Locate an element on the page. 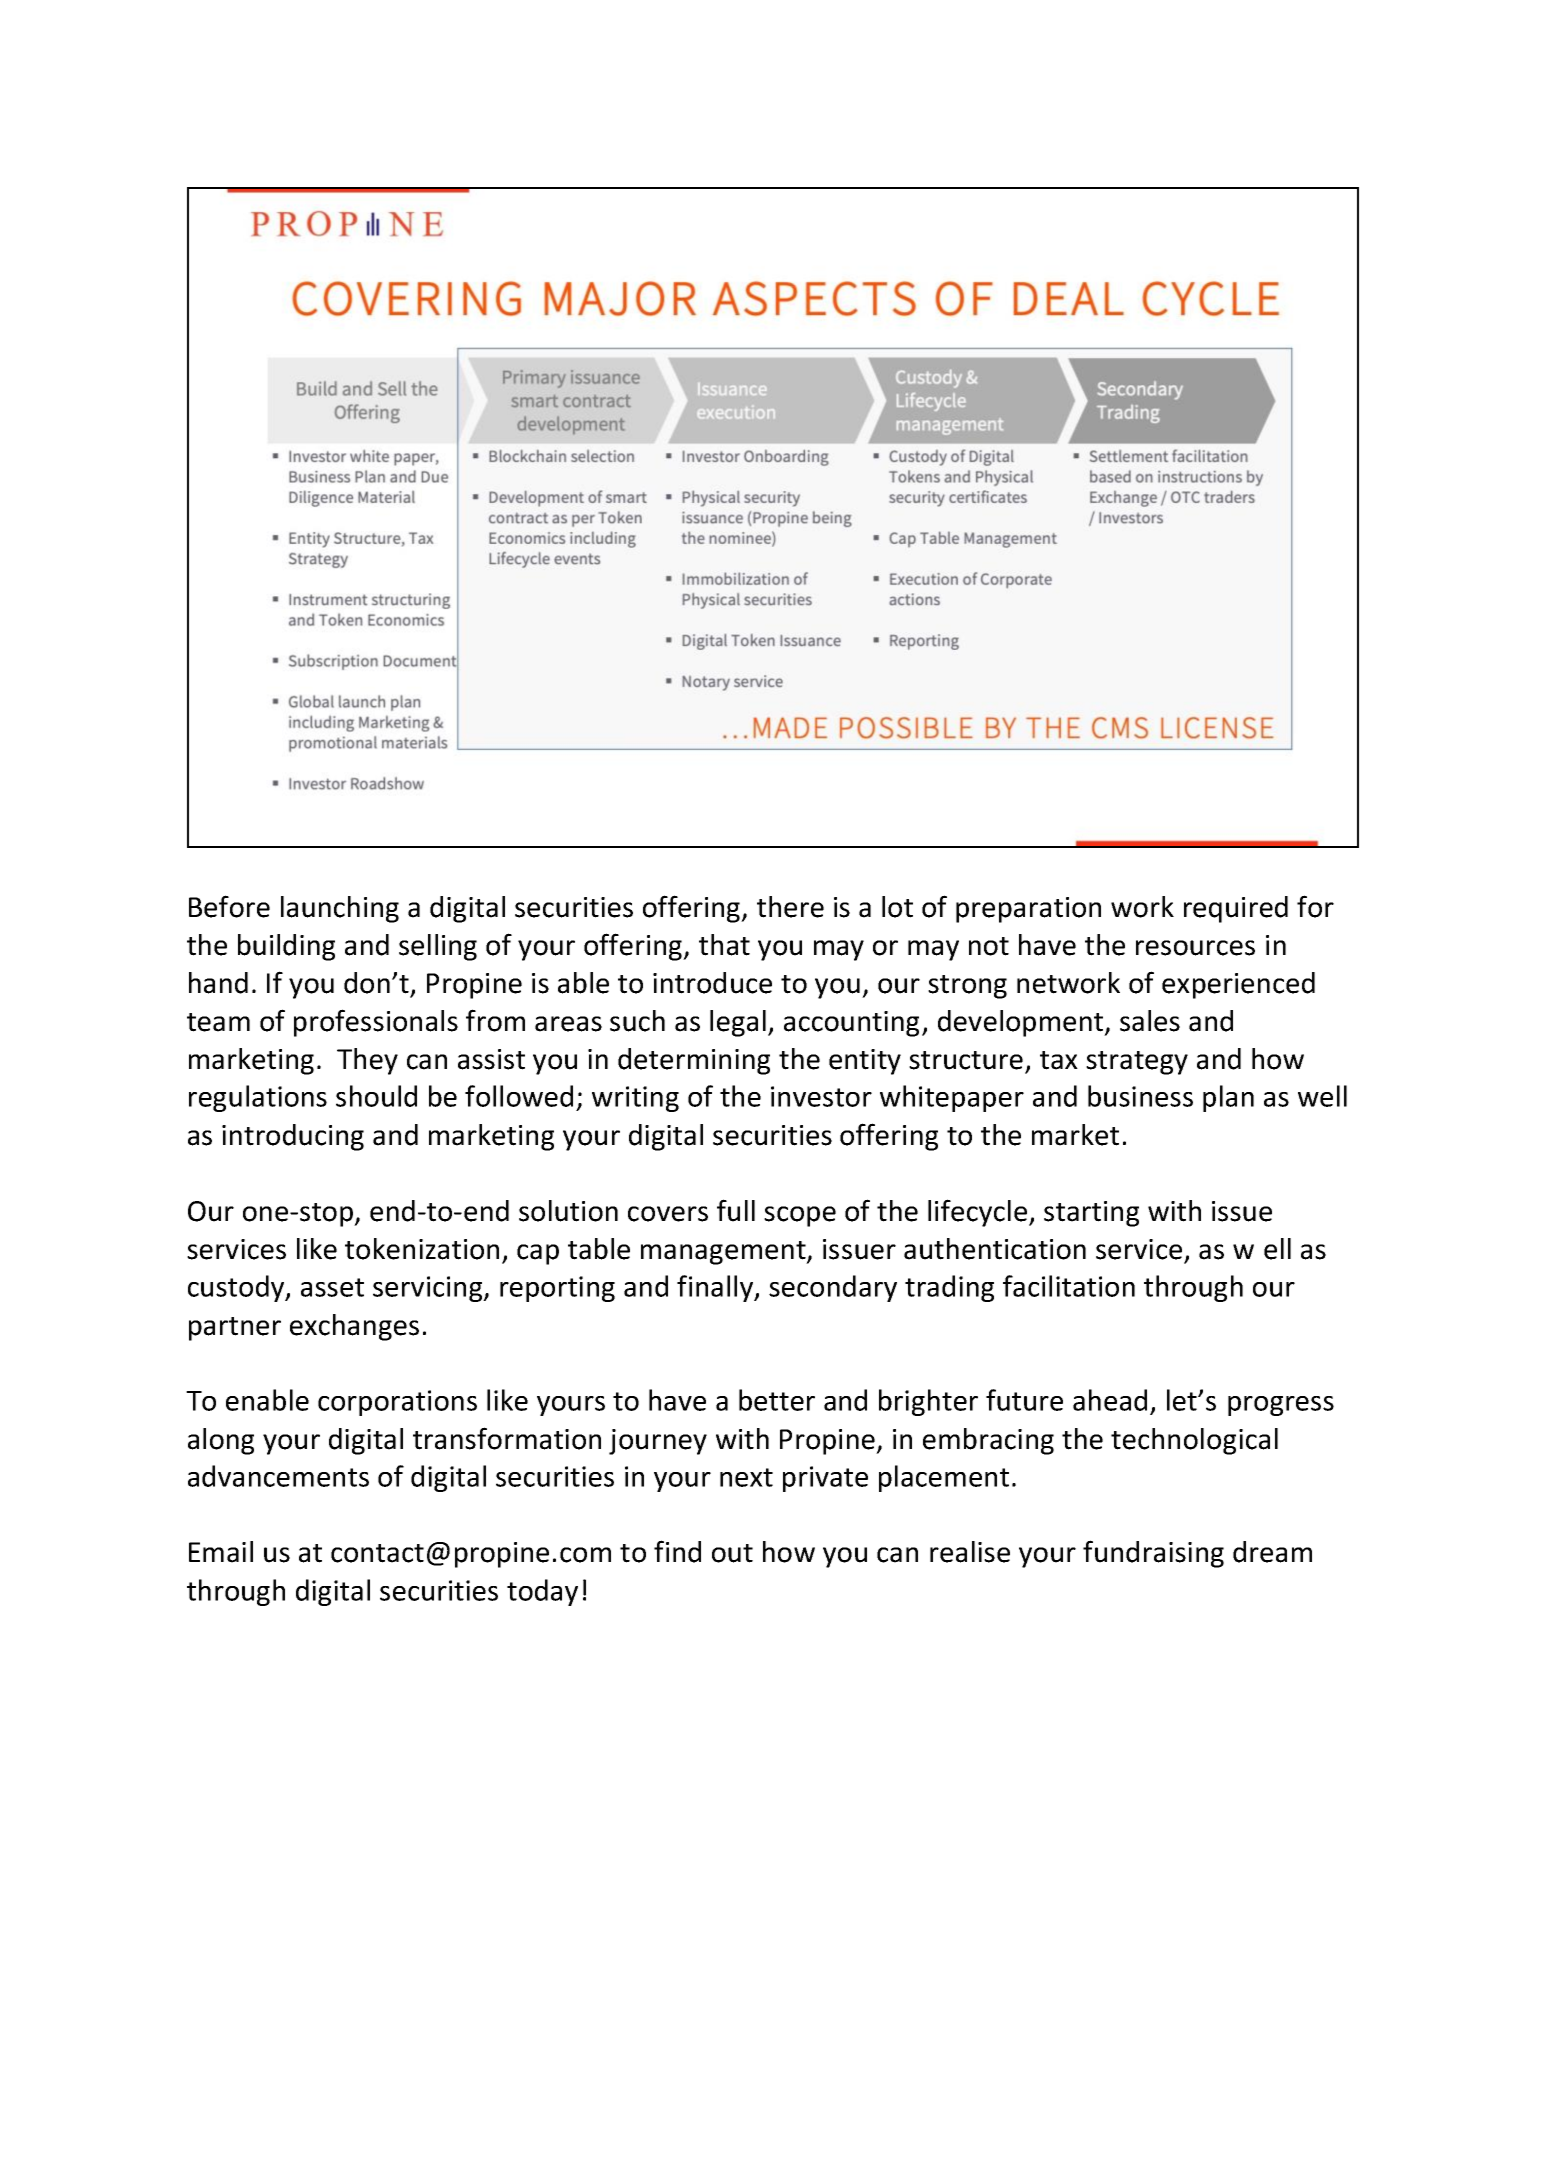  starting is located at coordinates (1091, 1214).
